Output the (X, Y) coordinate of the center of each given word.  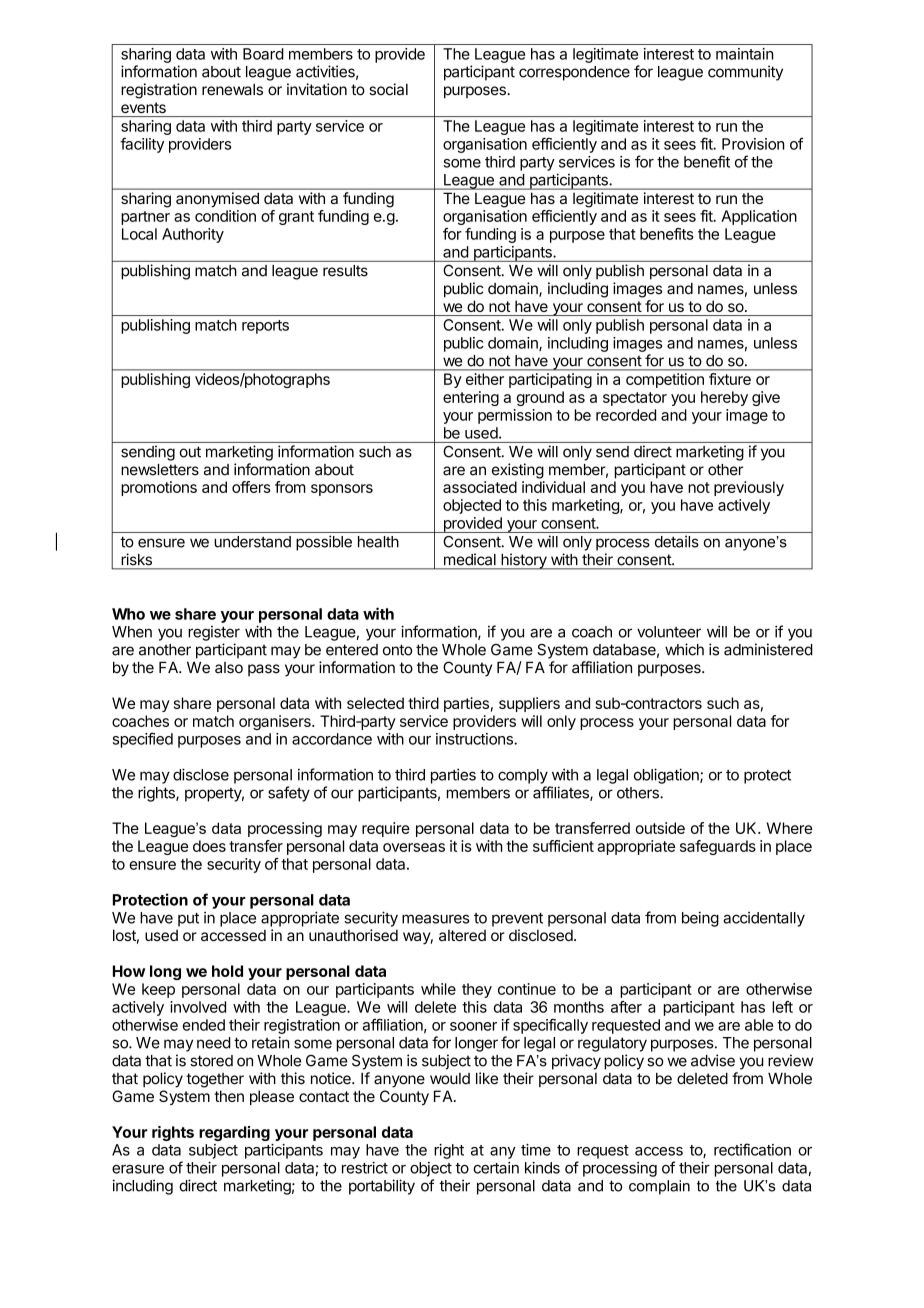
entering (471, 398)
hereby (724, 398)
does (209, 846)
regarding (234, 1133)
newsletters (160, 470)
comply (523, 776)
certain (496, 1168)
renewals (232, 90)
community (745, 73)
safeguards (718, 847)
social (388, 89)
